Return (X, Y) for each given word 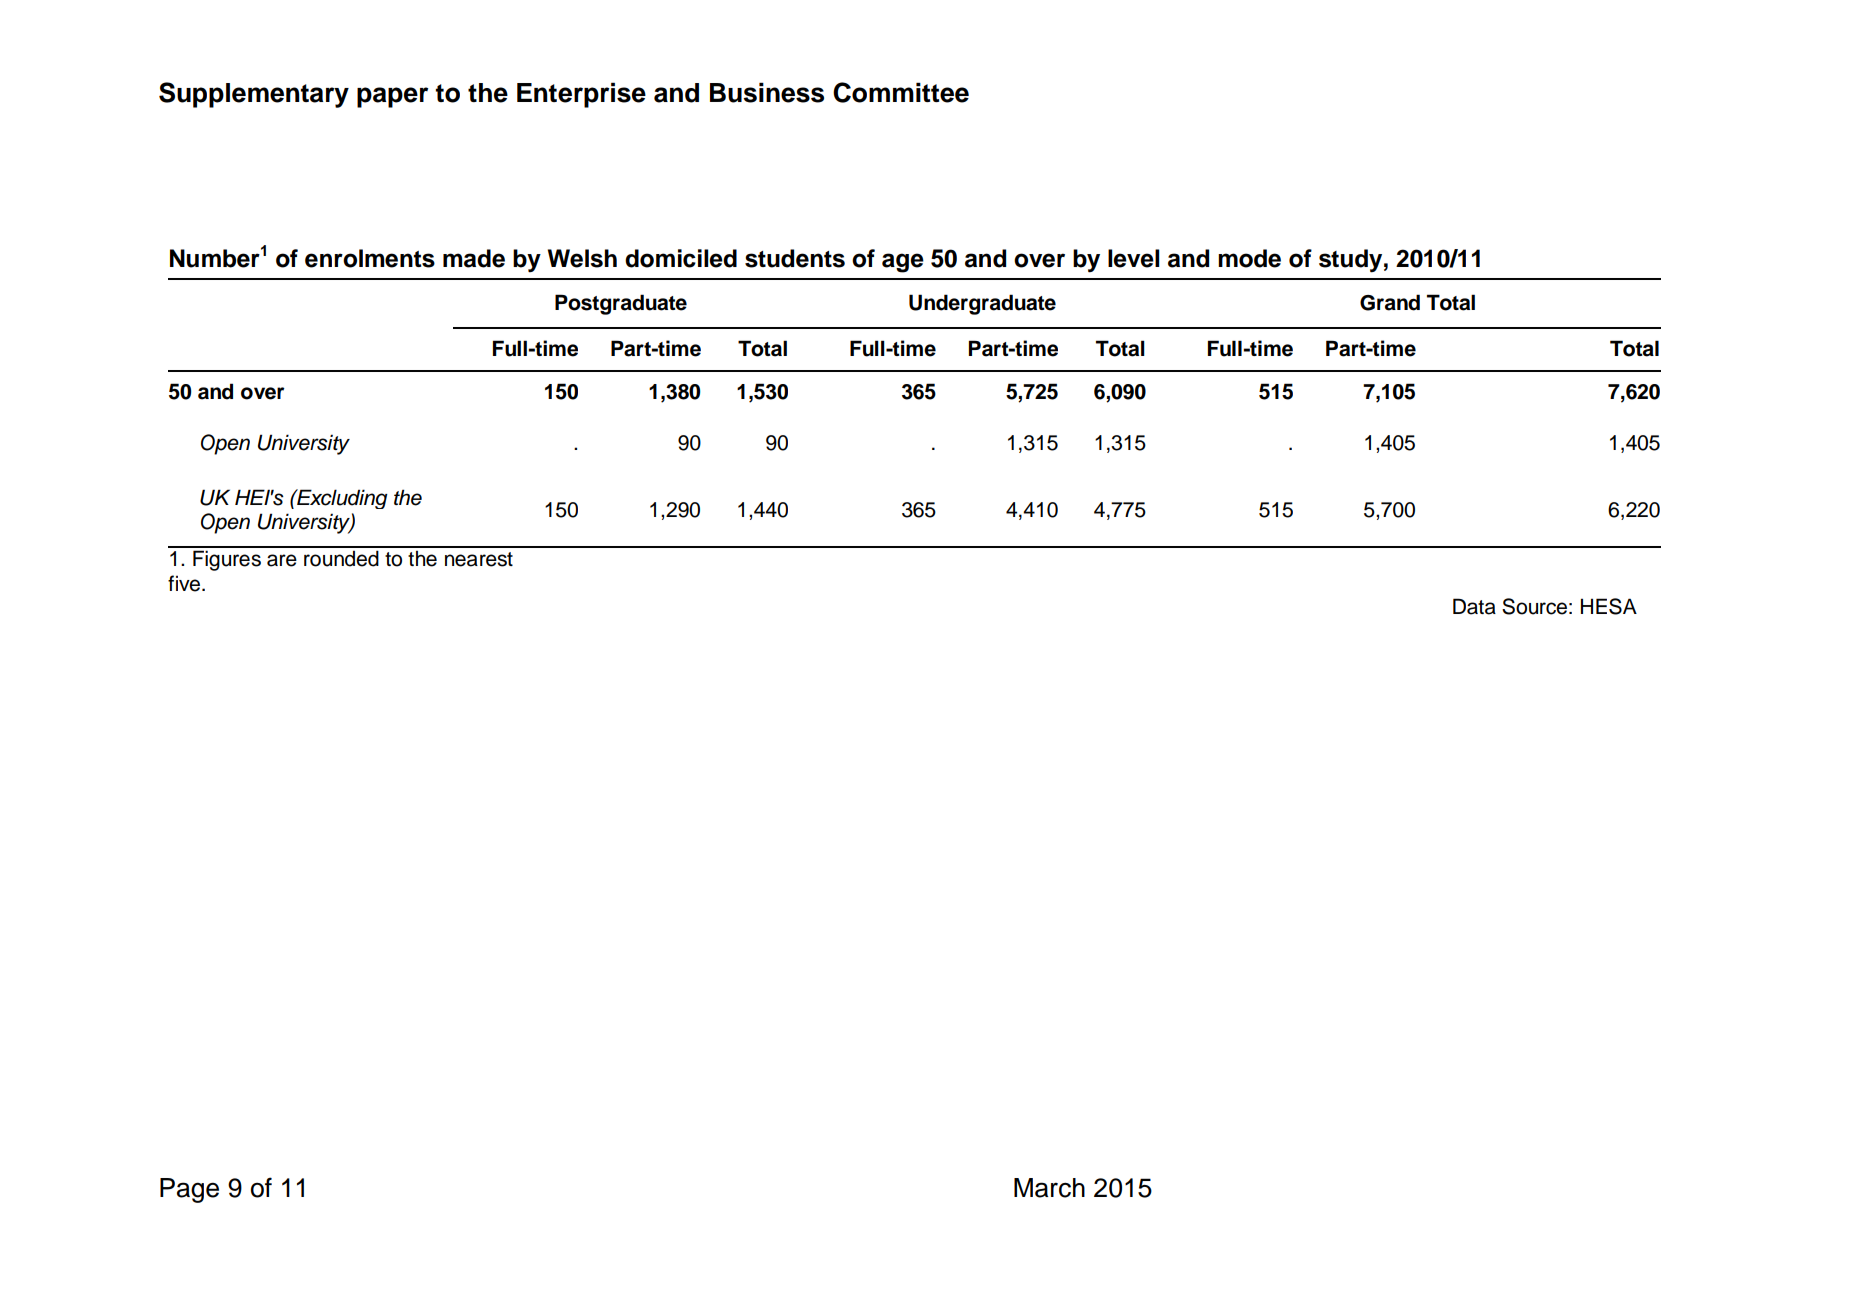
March (1049, 1188)
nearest (479, 559)
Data (1474, 606)
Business (767, 92)
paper (392, 97)
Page (189, 1190)
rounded (341, 558)
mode (1249, 258)
